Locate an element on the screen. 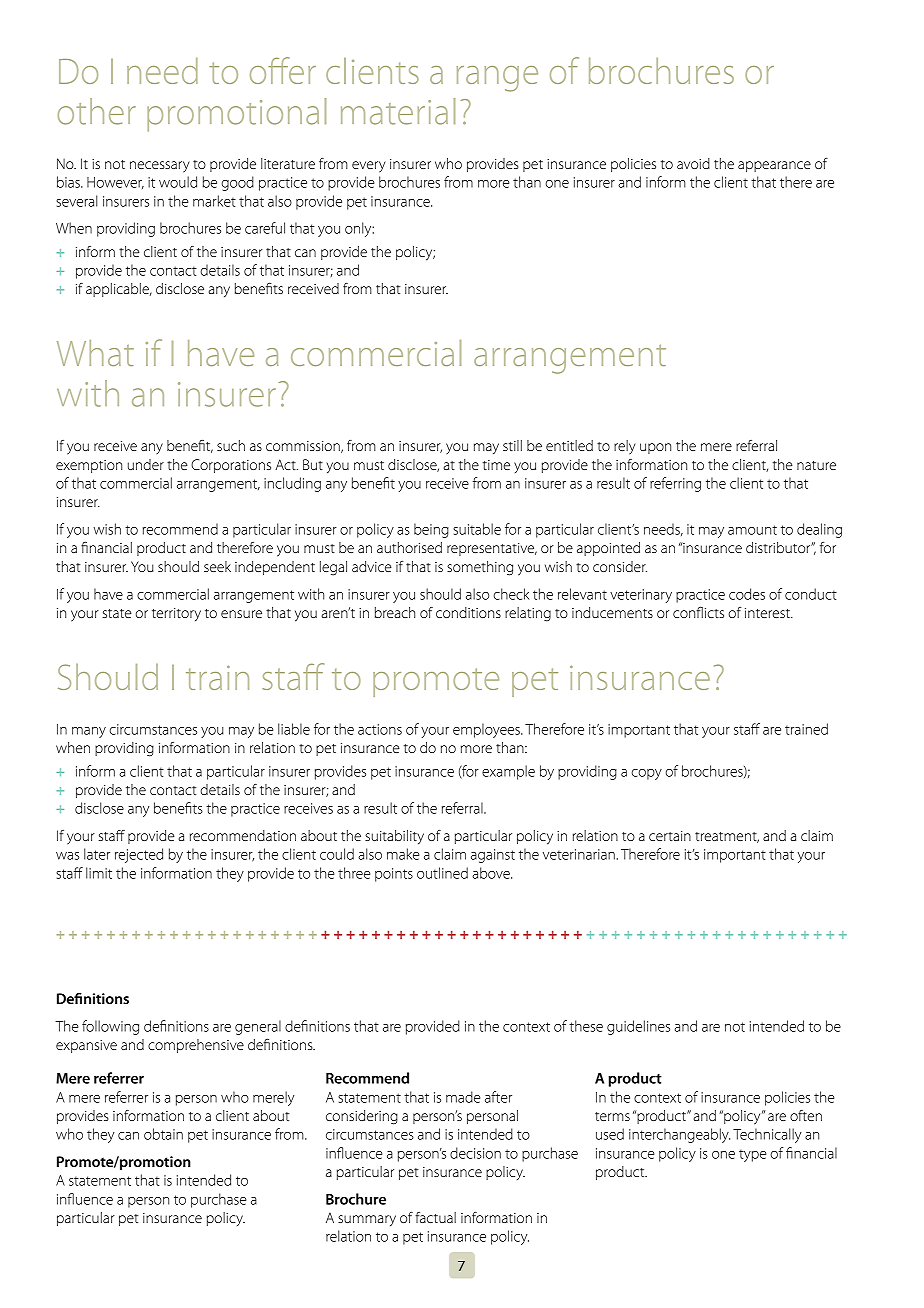  still is located at coordinates (512, 445).
